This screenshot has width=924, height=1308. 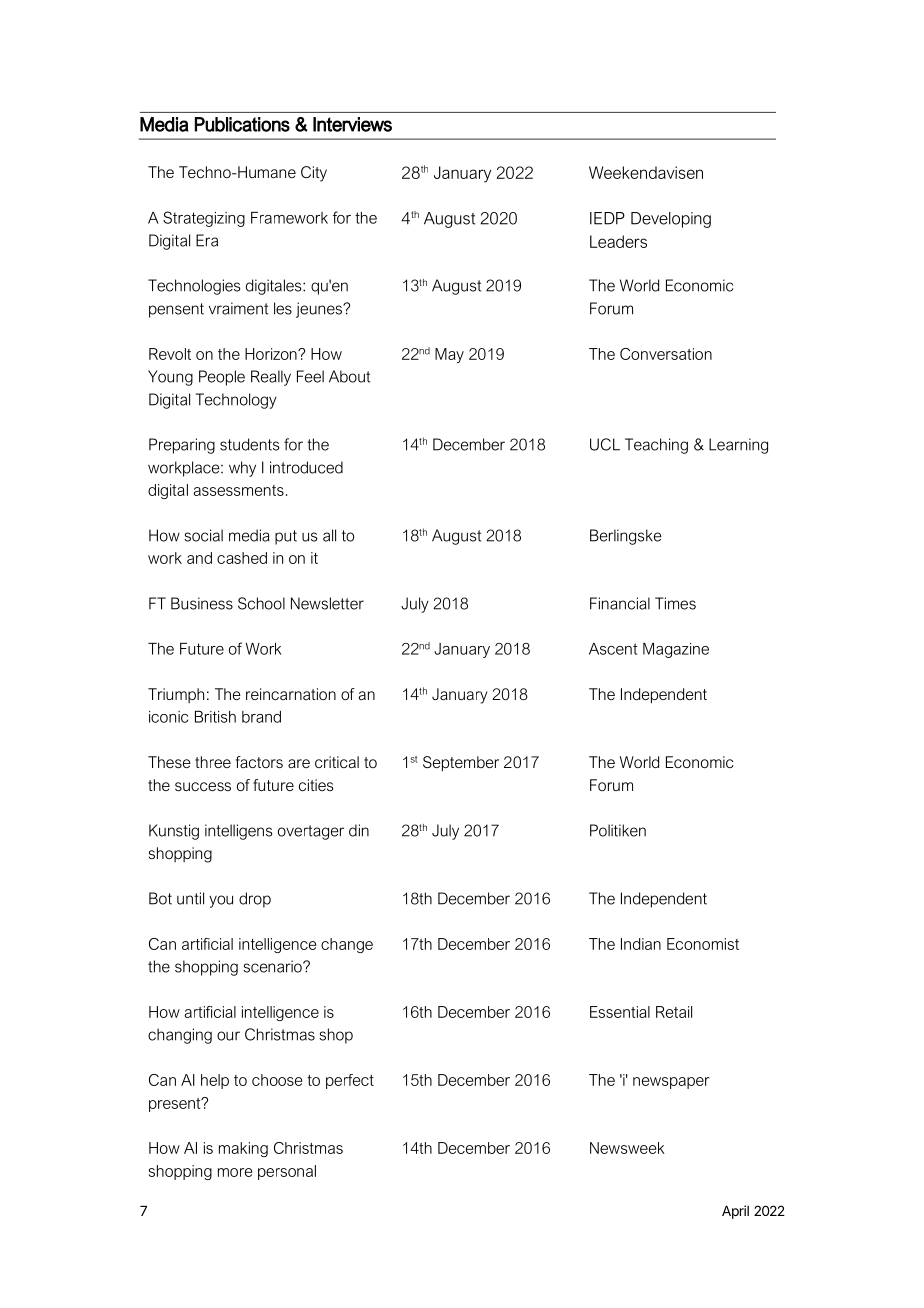 I want to click on more, so click(x=235, y=1172).
